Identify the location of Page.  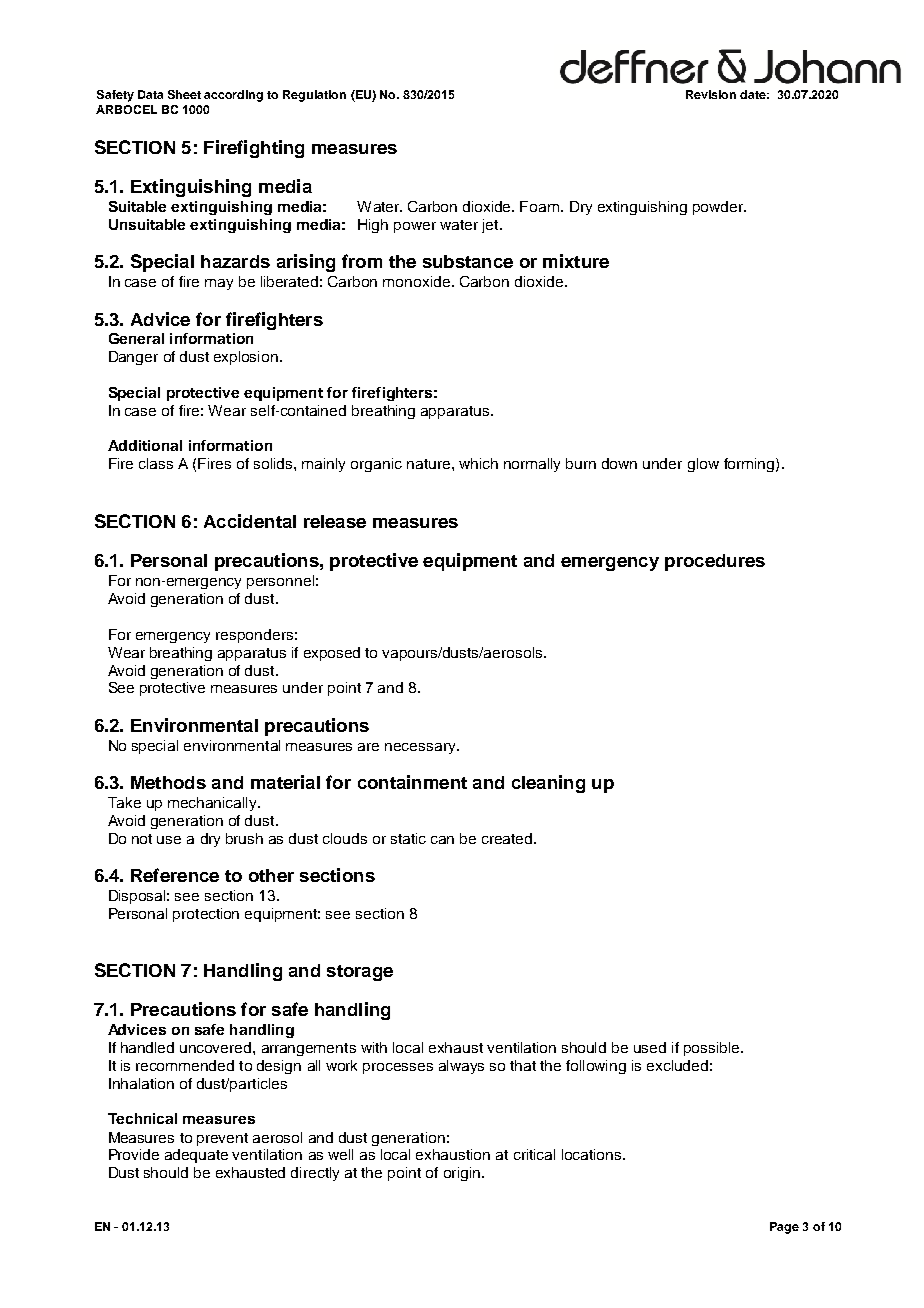
(784, 1228).
